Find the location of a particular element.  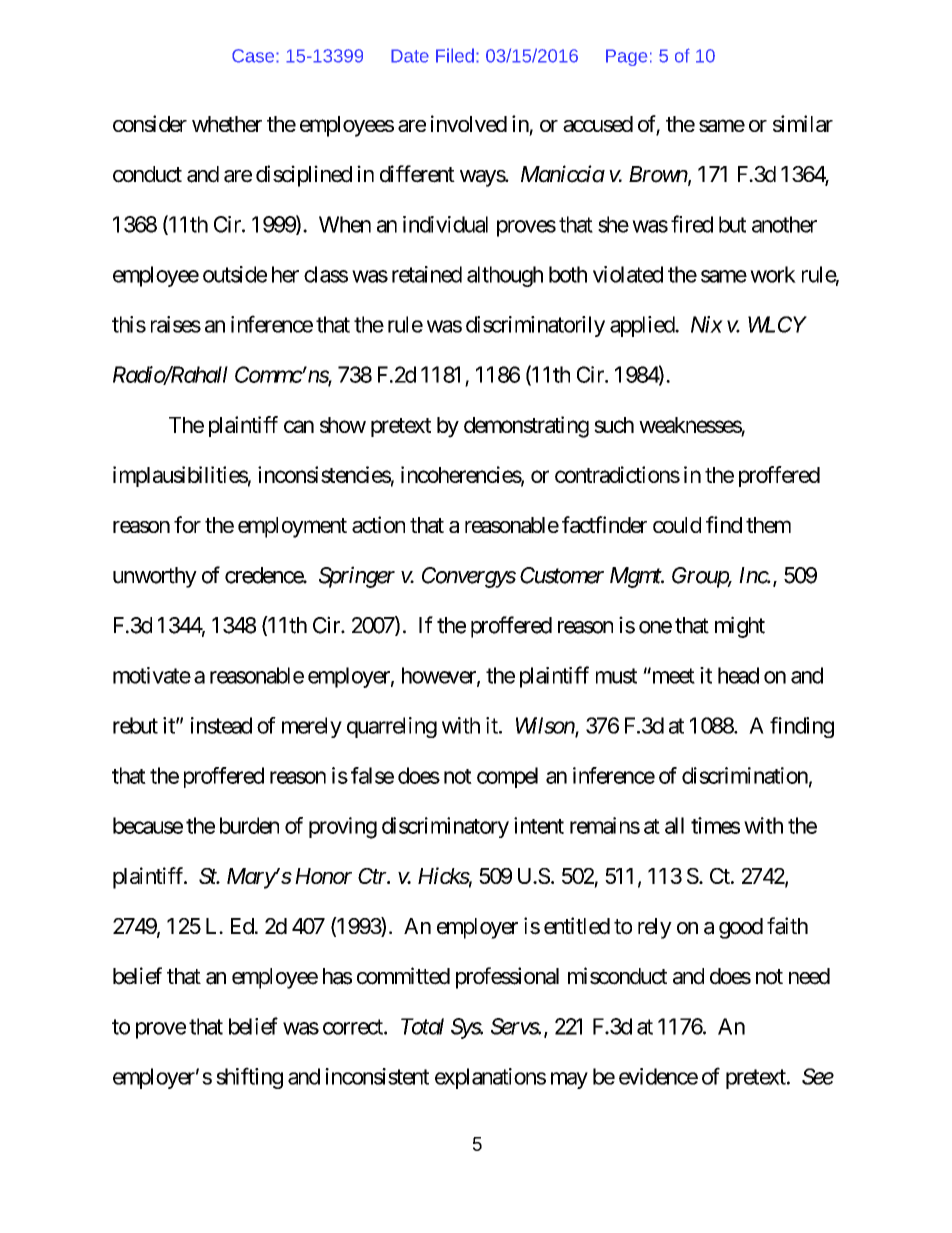

shifting is located at coordinates (249, 1078).
